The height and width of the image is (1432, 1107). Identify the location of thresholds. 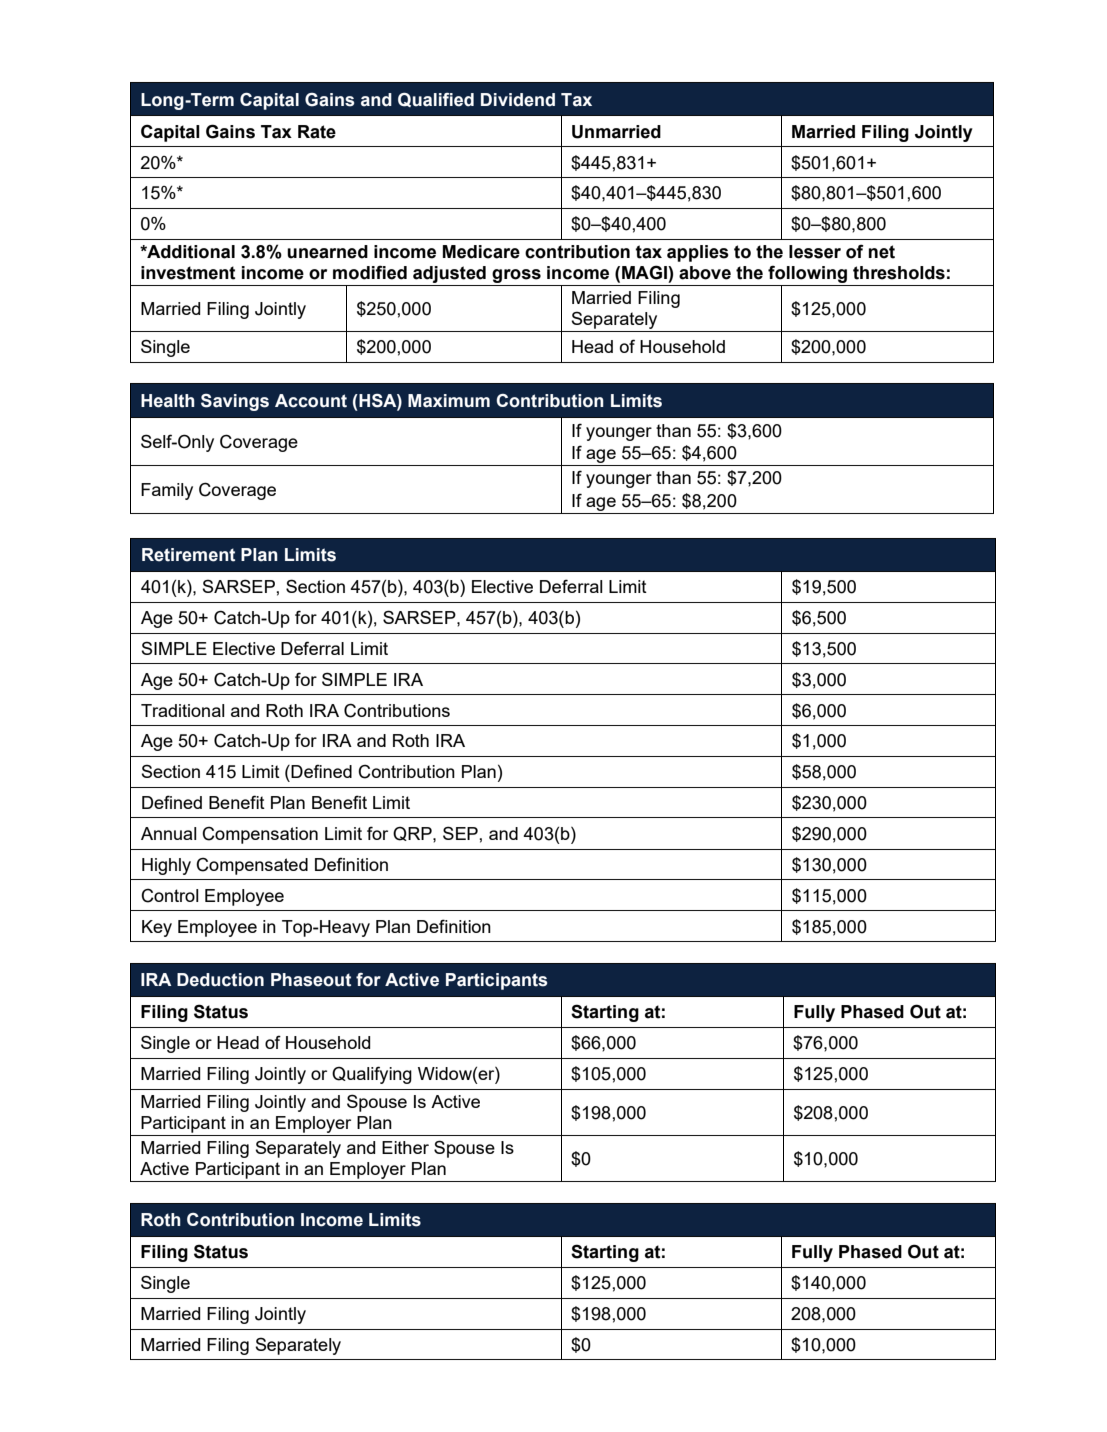
(899, 273).
